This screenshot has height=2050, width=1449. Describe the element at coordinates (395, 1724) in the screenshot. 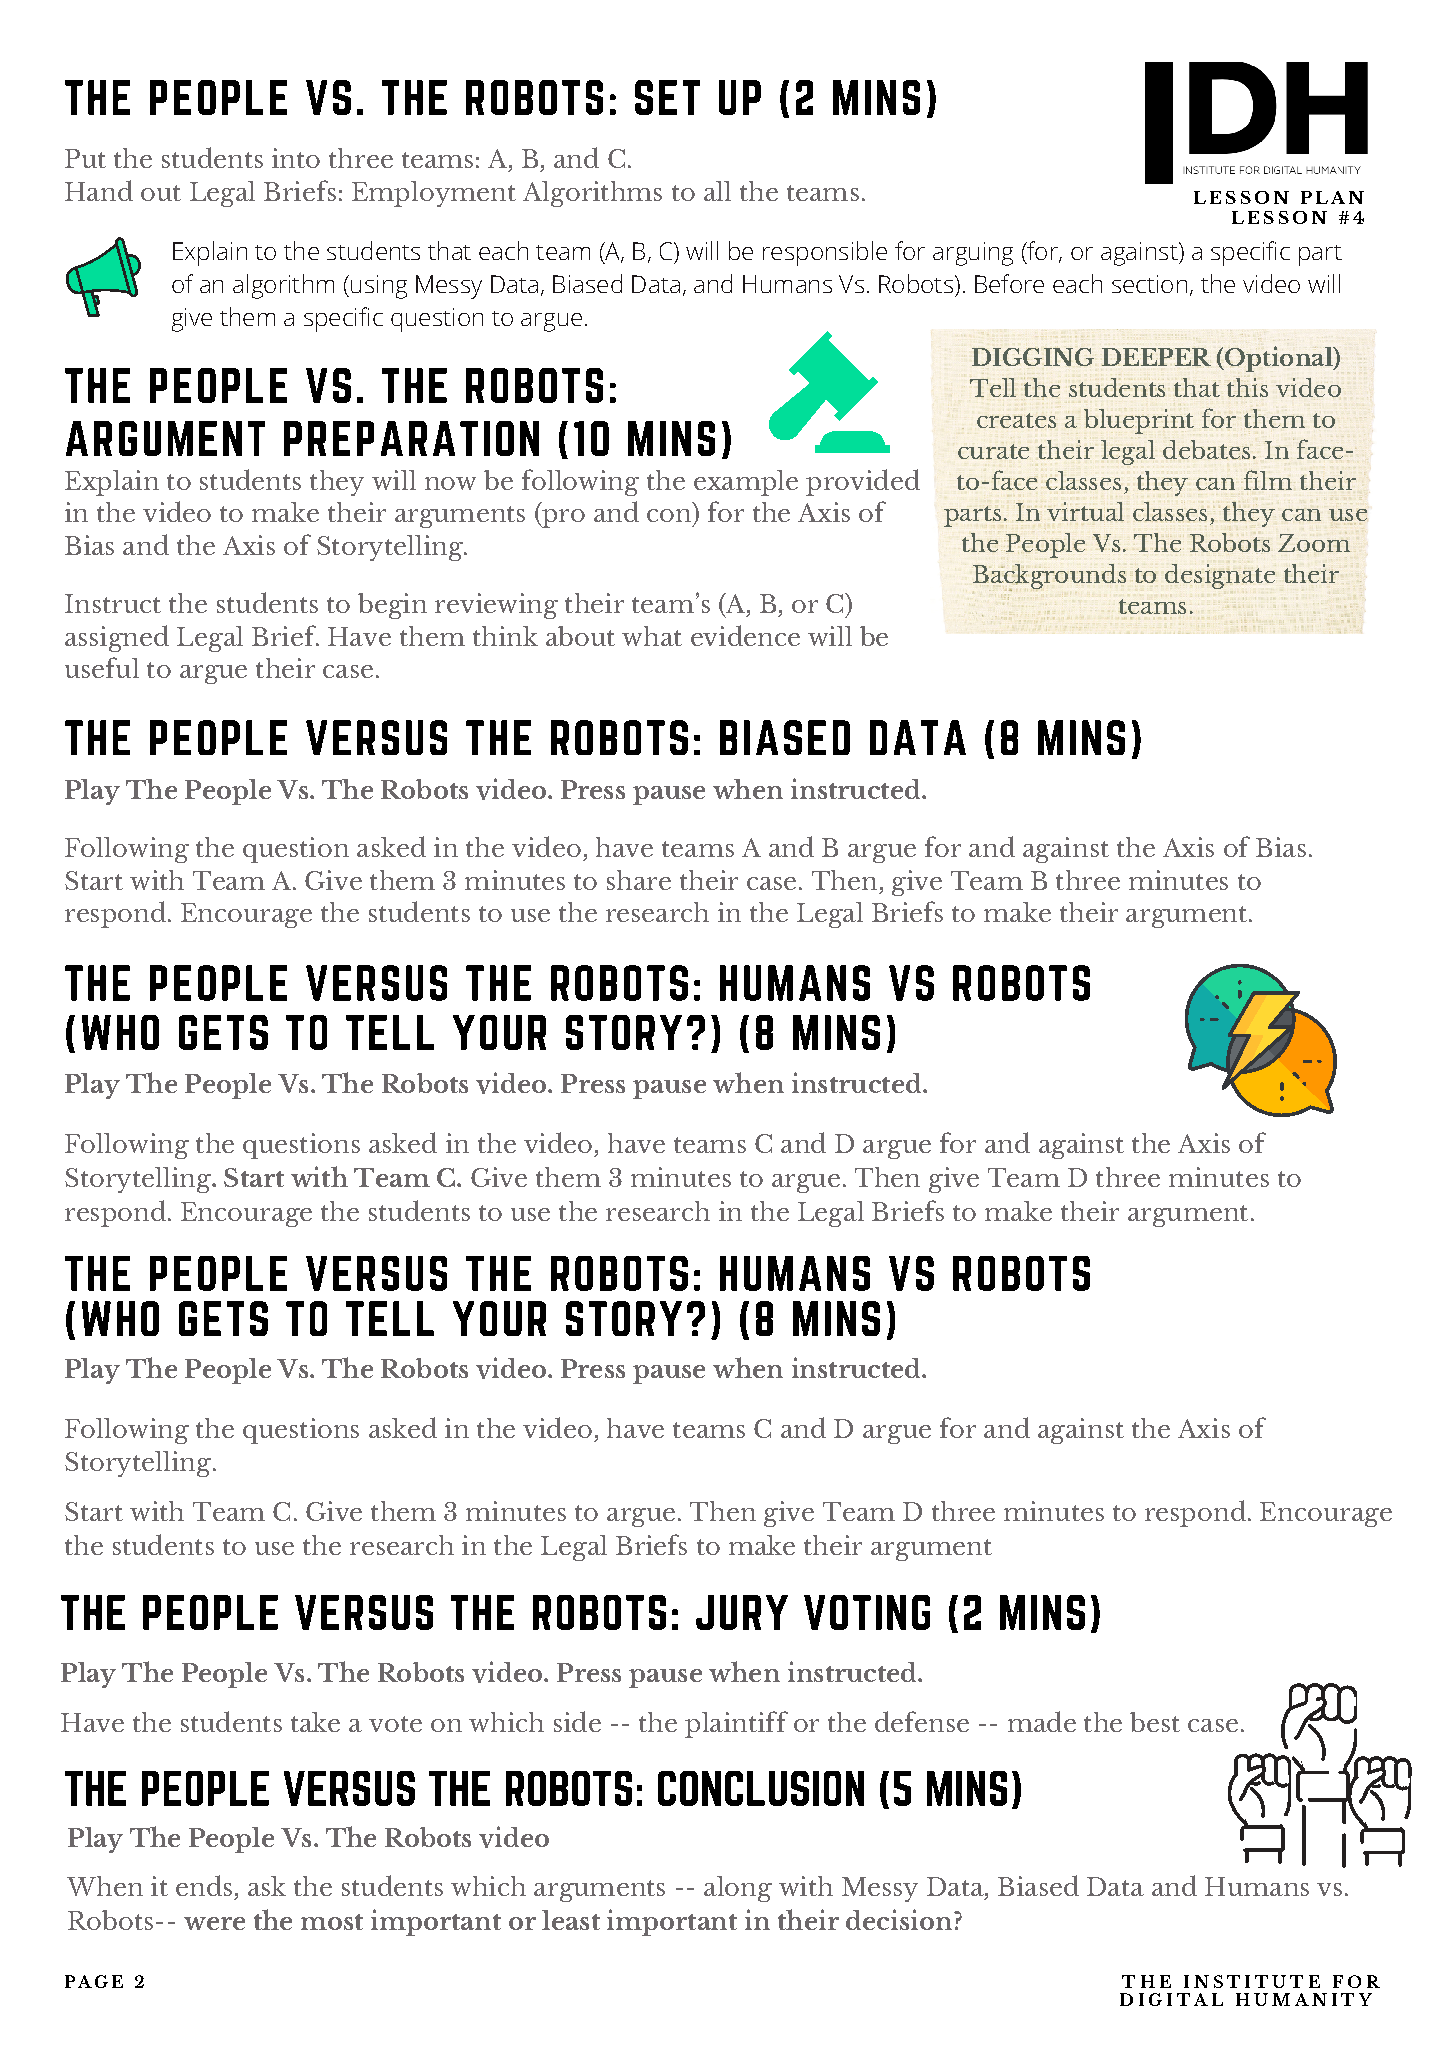

I see `vote` at that location.
